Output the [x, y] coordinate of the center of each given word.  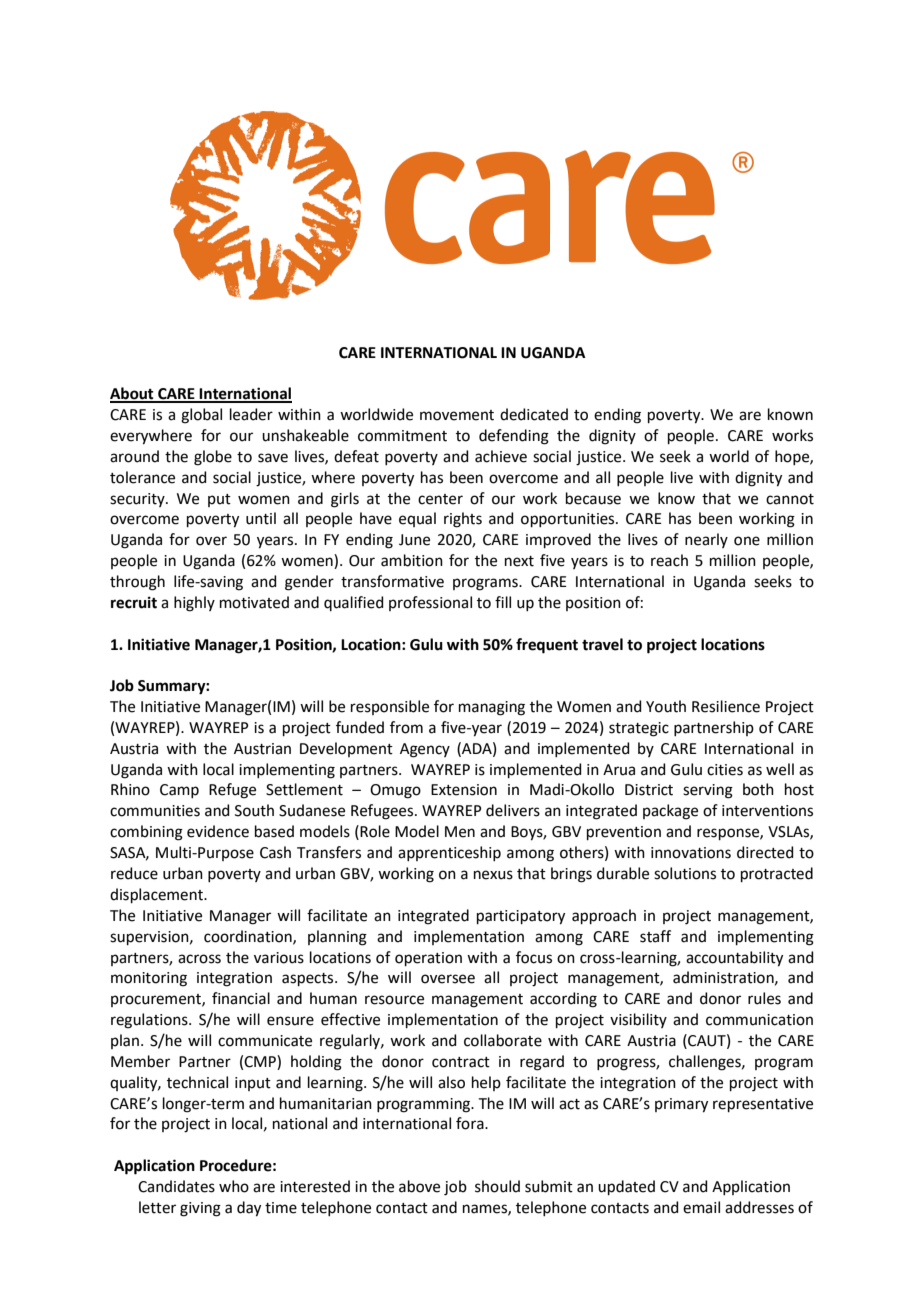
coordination [249, 937]
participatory [521, 917]
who [234, 1186]
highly [194, 604]
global [201, 416]
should [497, 1186]
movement [457, 415]
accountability [734, 959]
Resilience [726, 706]
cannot [790, 499]
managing [492, 708]
